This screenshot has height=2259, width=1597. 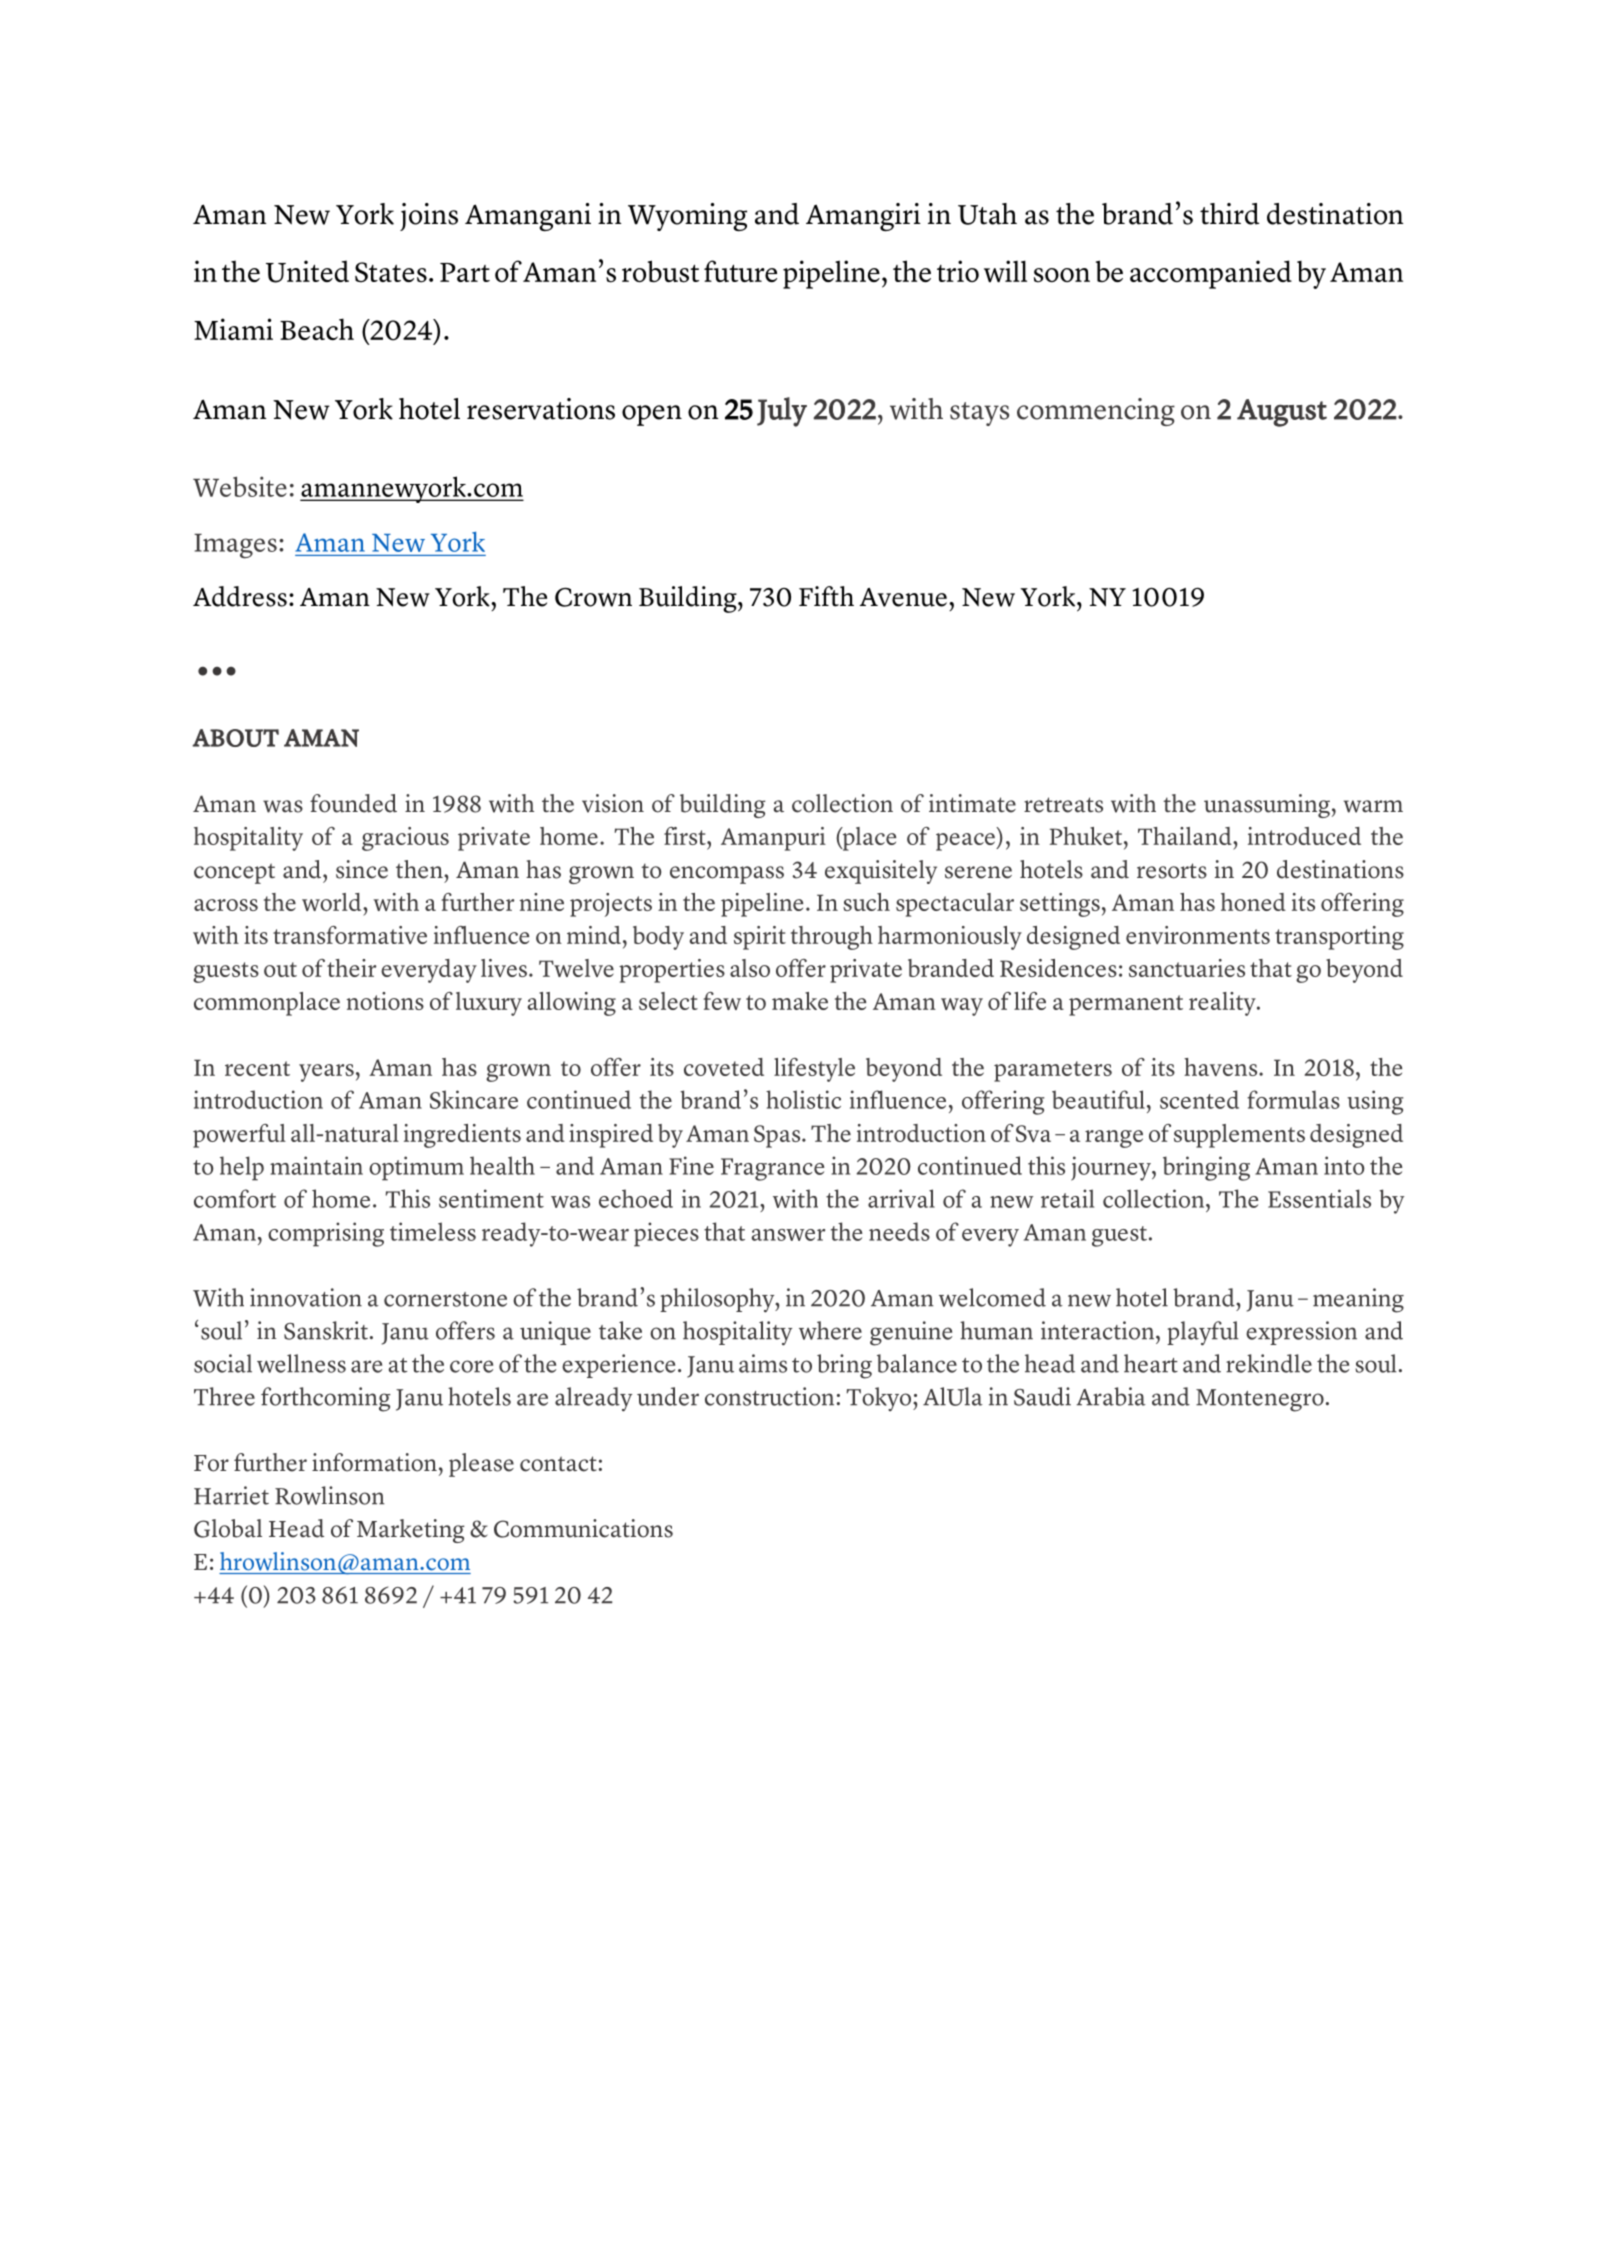 I want to click on accompanied, so click(x=1211, y=274).
